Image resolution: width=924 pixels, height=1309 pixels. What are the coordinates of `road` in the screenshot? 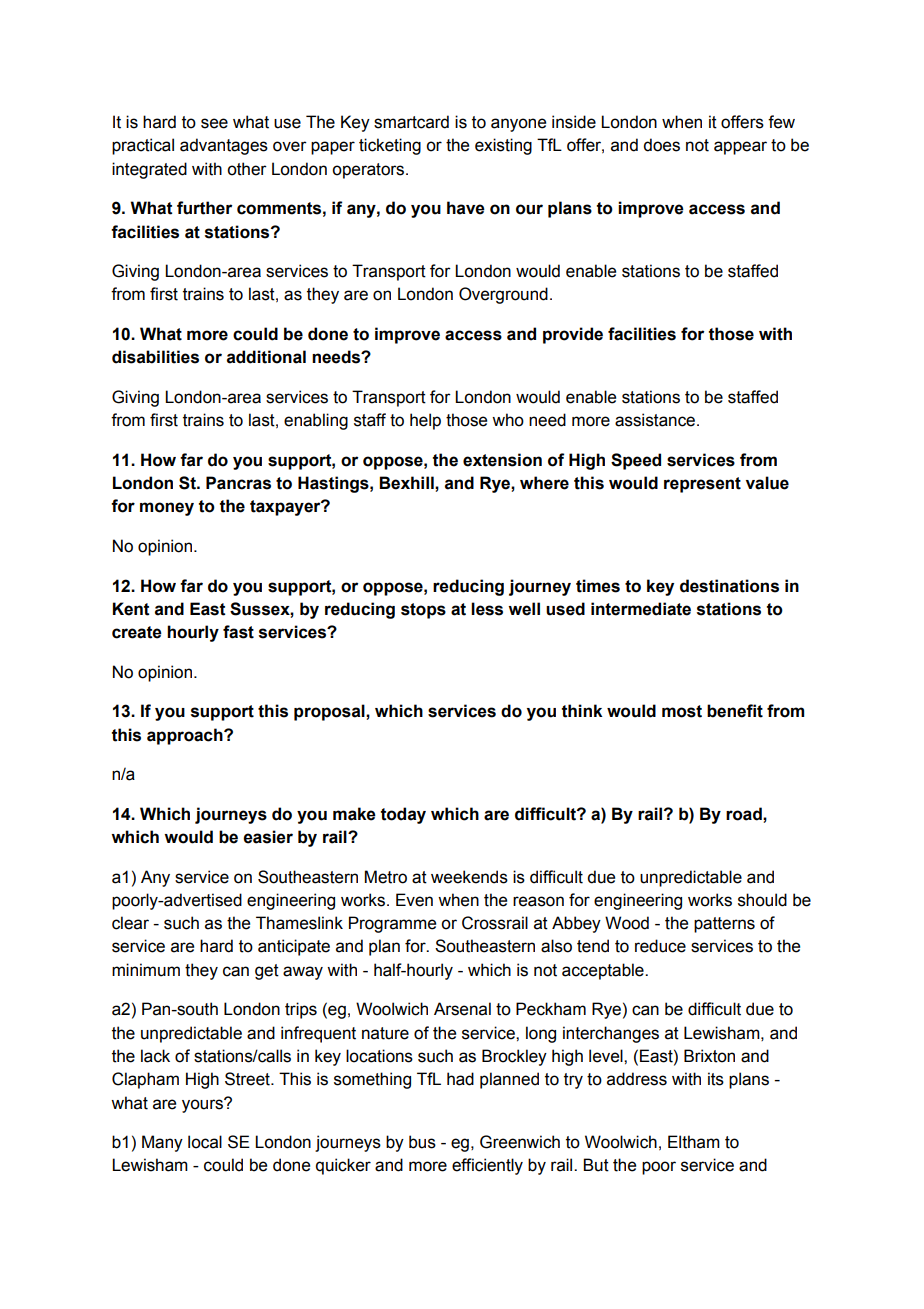 It's located at (745, 814).
